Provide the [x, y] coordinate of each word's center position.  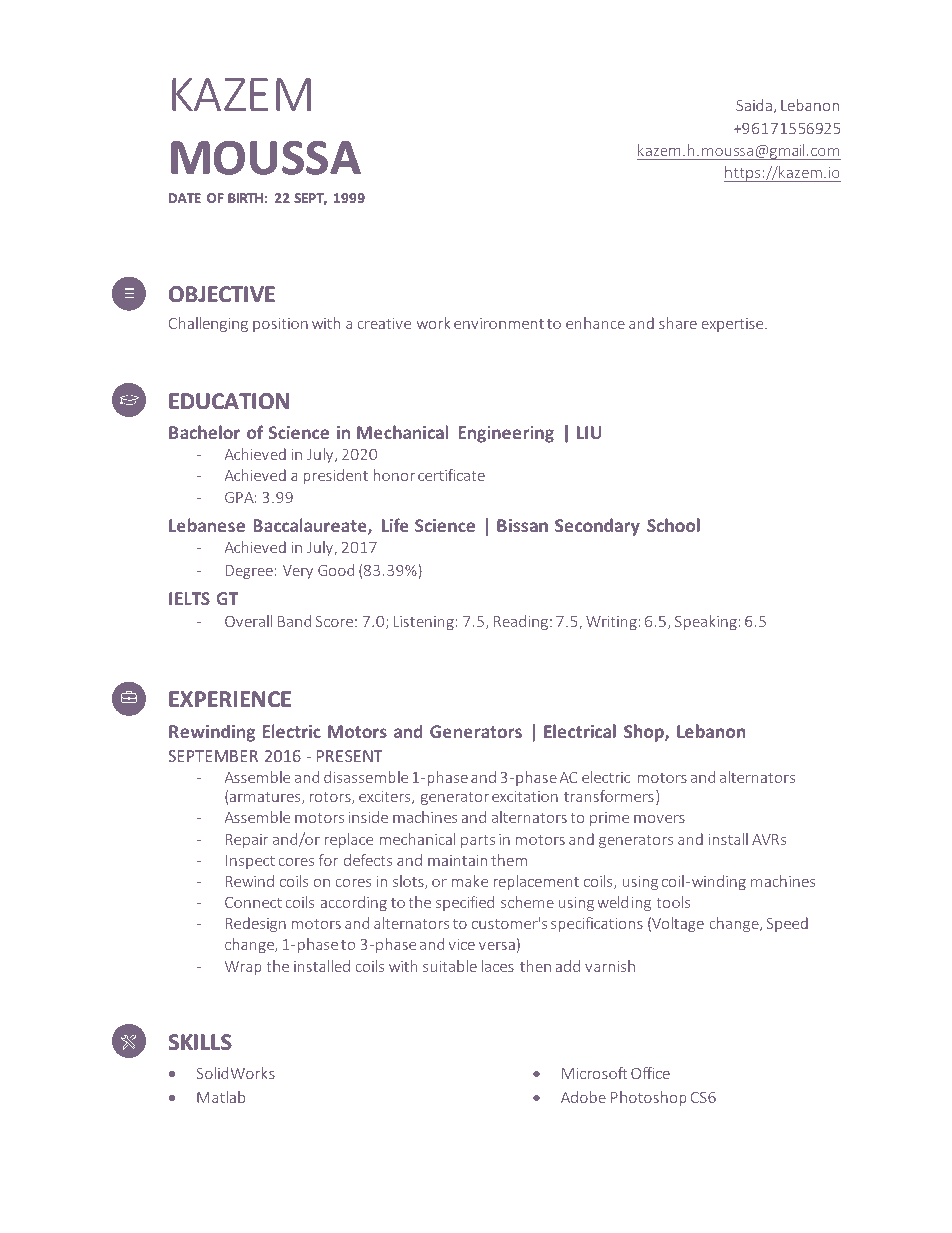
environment [499, 323]
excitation [525, 796]
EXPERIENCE [230, 699]
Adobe [583, 1097]
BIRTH [245, 198]
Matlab [221, 1097]
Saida [754, 105]
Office [650, 1073]
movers [659, 819]
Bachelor [204, 432]
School [673, 525]
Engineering [506, 434]
